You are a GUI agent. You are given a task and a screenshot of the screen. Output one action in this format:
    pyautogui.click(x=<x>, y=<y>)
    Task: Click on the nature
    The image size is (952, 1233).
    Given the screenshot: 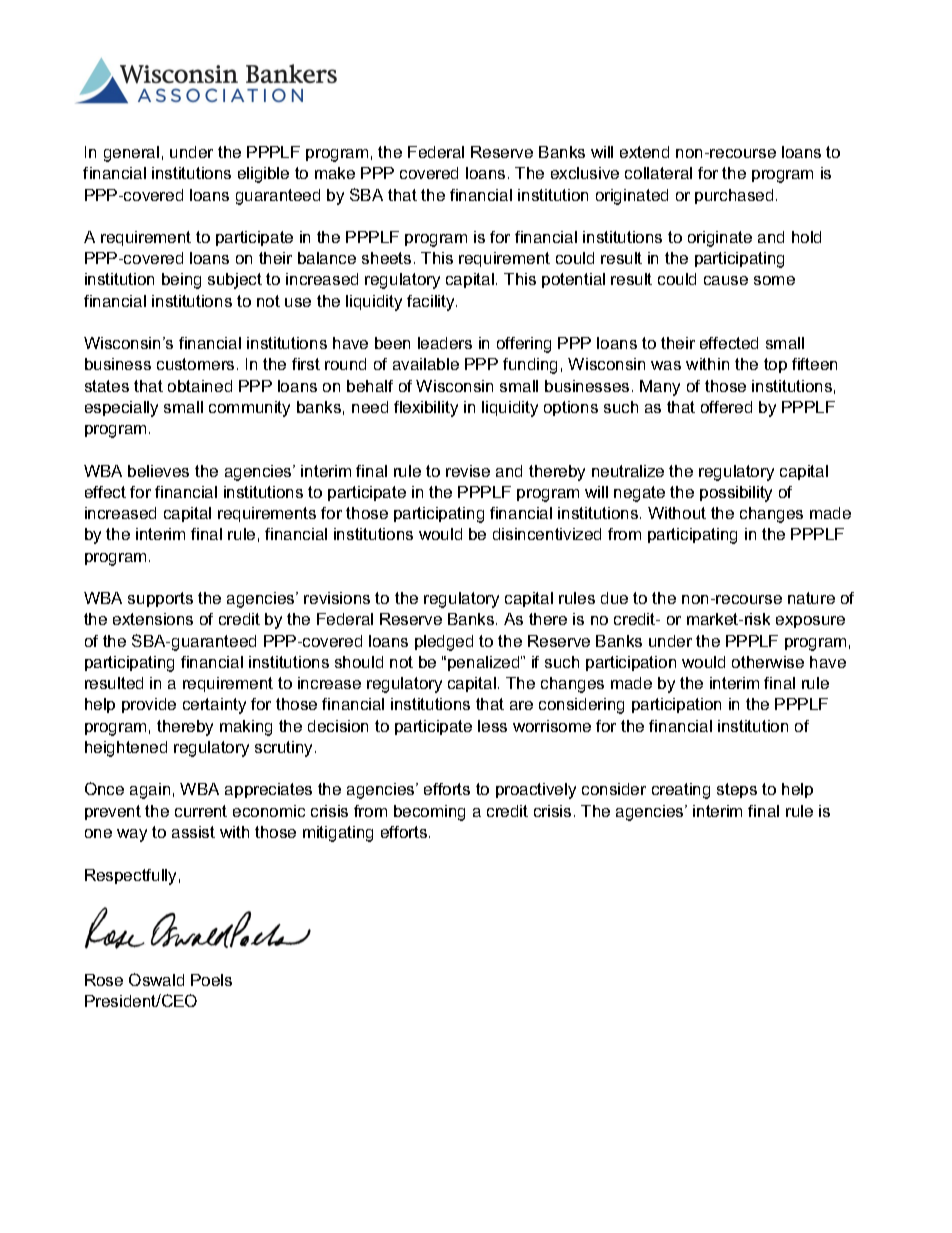 What is the action you would take?
    pyautogui.click(x=811, y=598)
